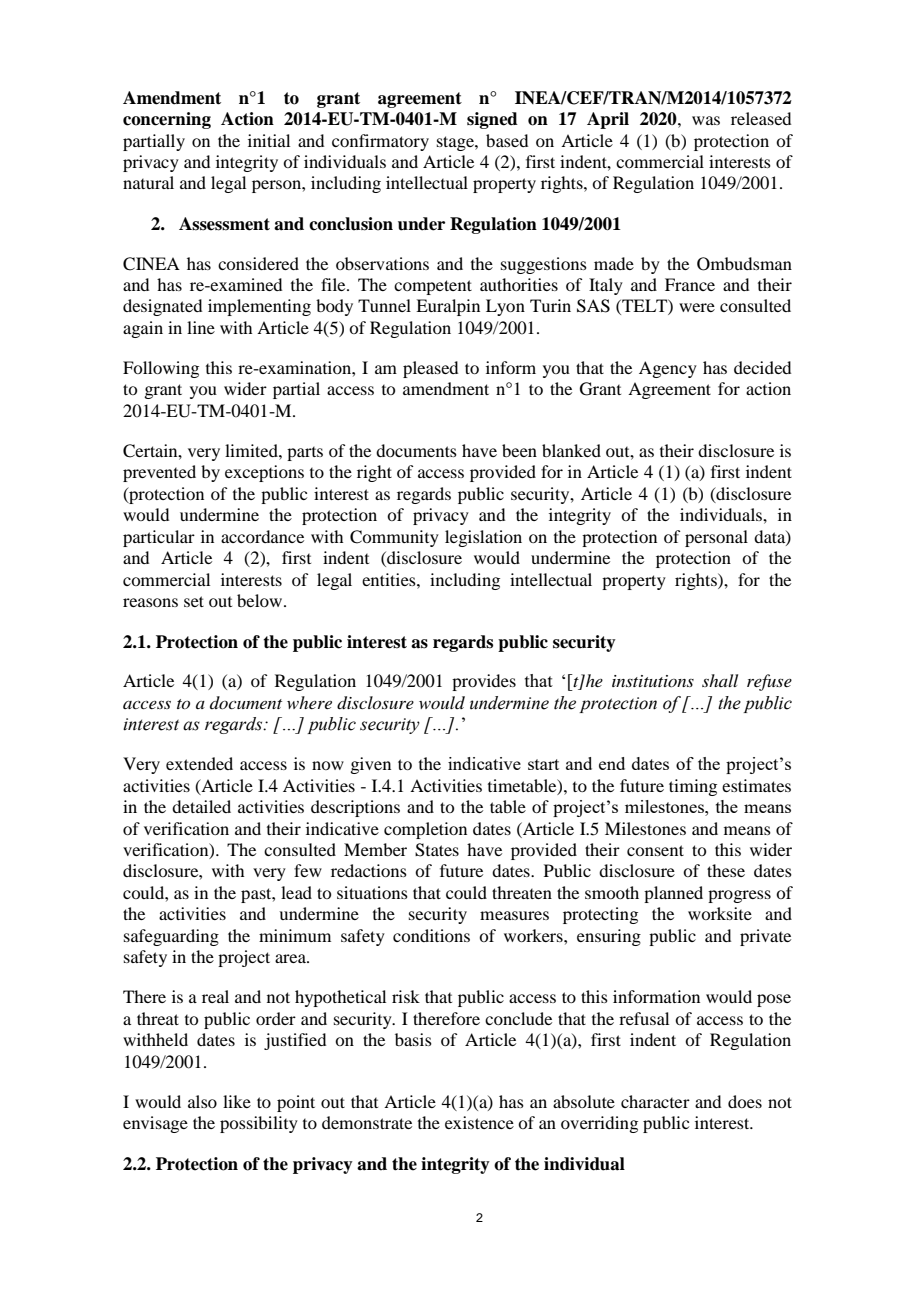  What do you see at coordinates (668, 369) in the screenshot?
I see `Agency` at bounding box center [668, 369].
